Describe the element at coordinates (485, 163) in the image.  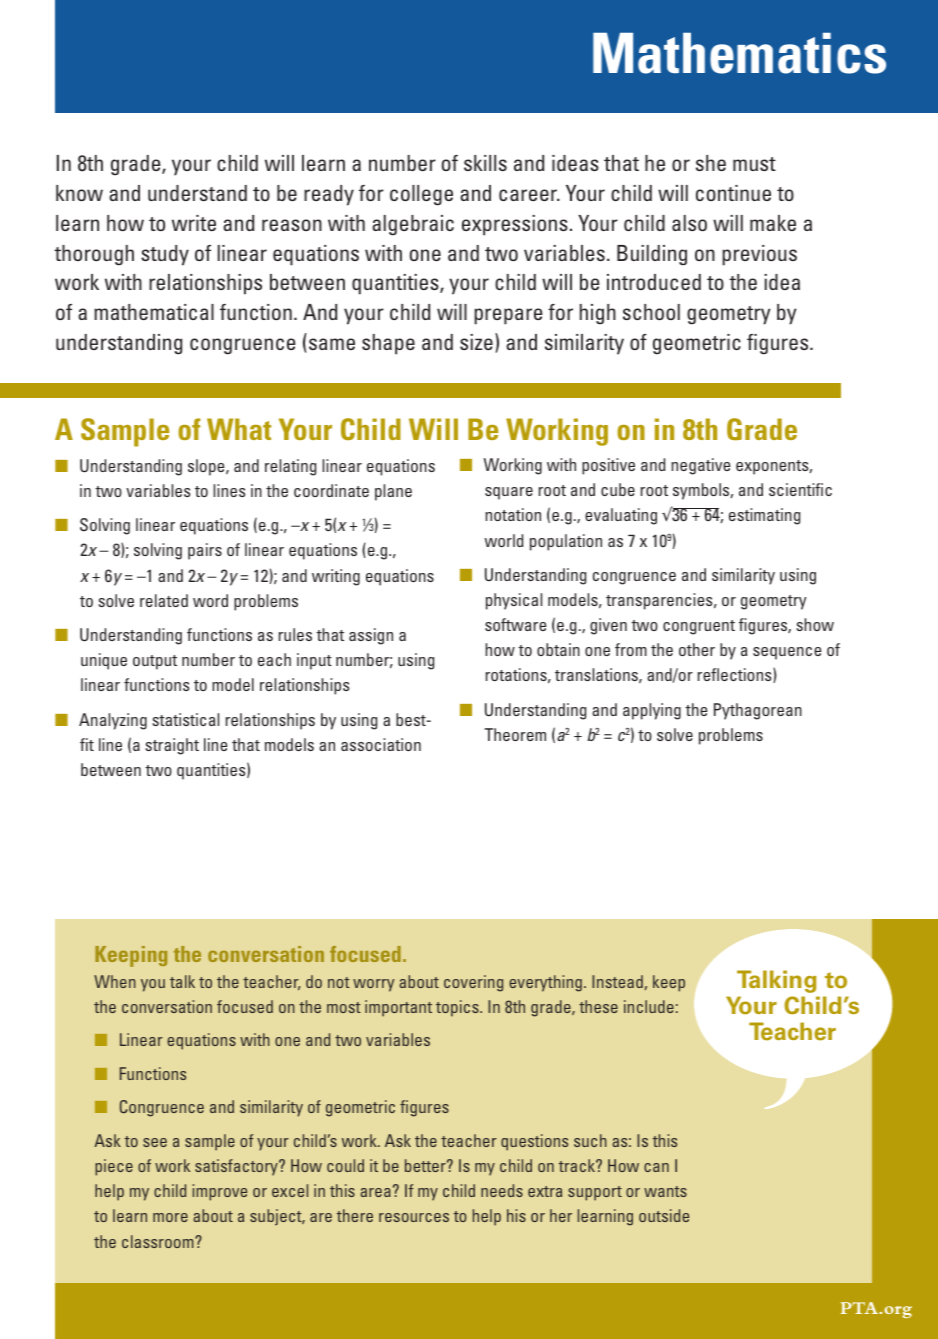
I see `skills` at that location.
